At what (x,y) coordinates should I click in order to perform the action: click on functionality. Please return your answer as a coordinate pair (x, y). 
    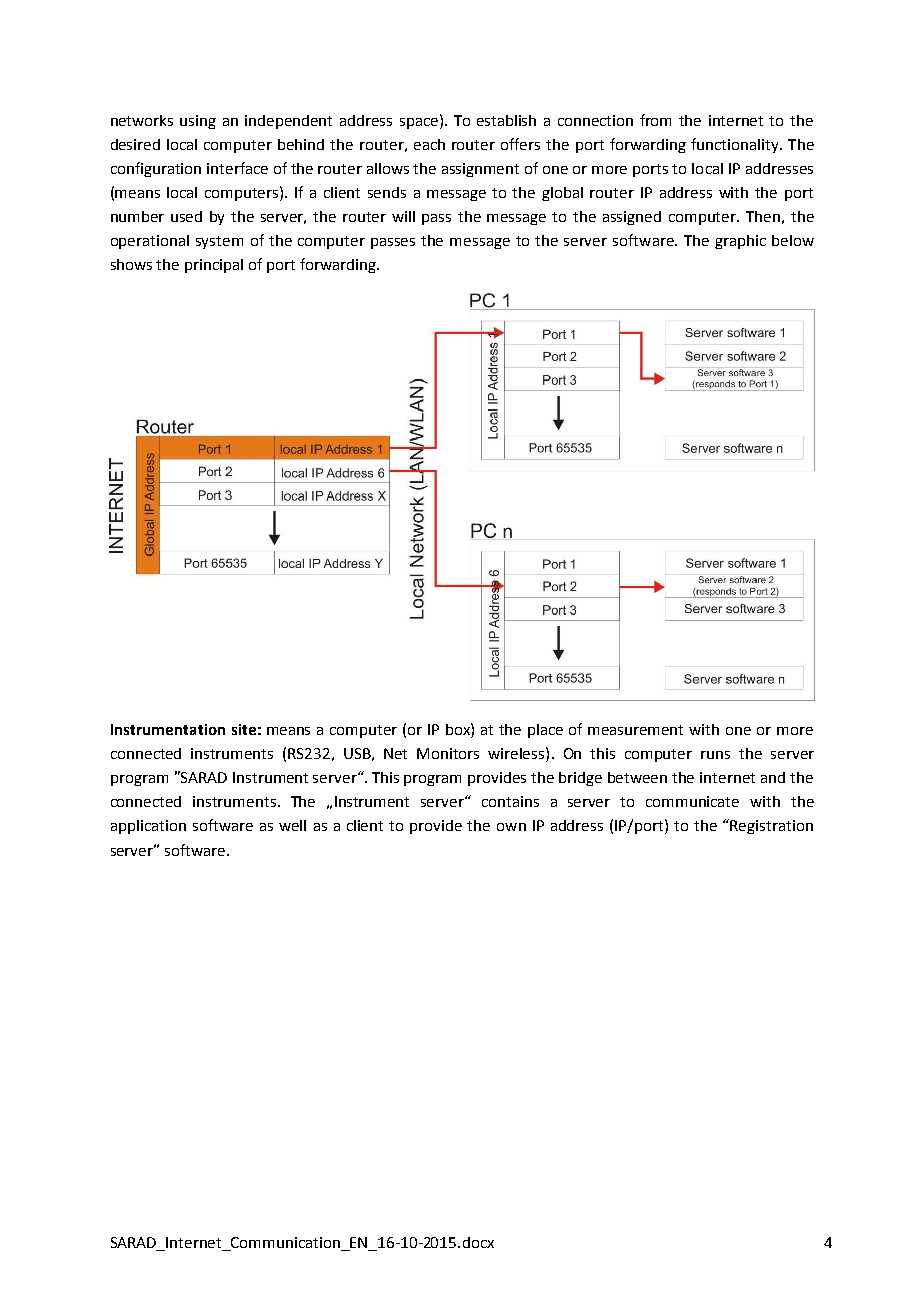
    Looking at the image, I should click on (736, 145).
